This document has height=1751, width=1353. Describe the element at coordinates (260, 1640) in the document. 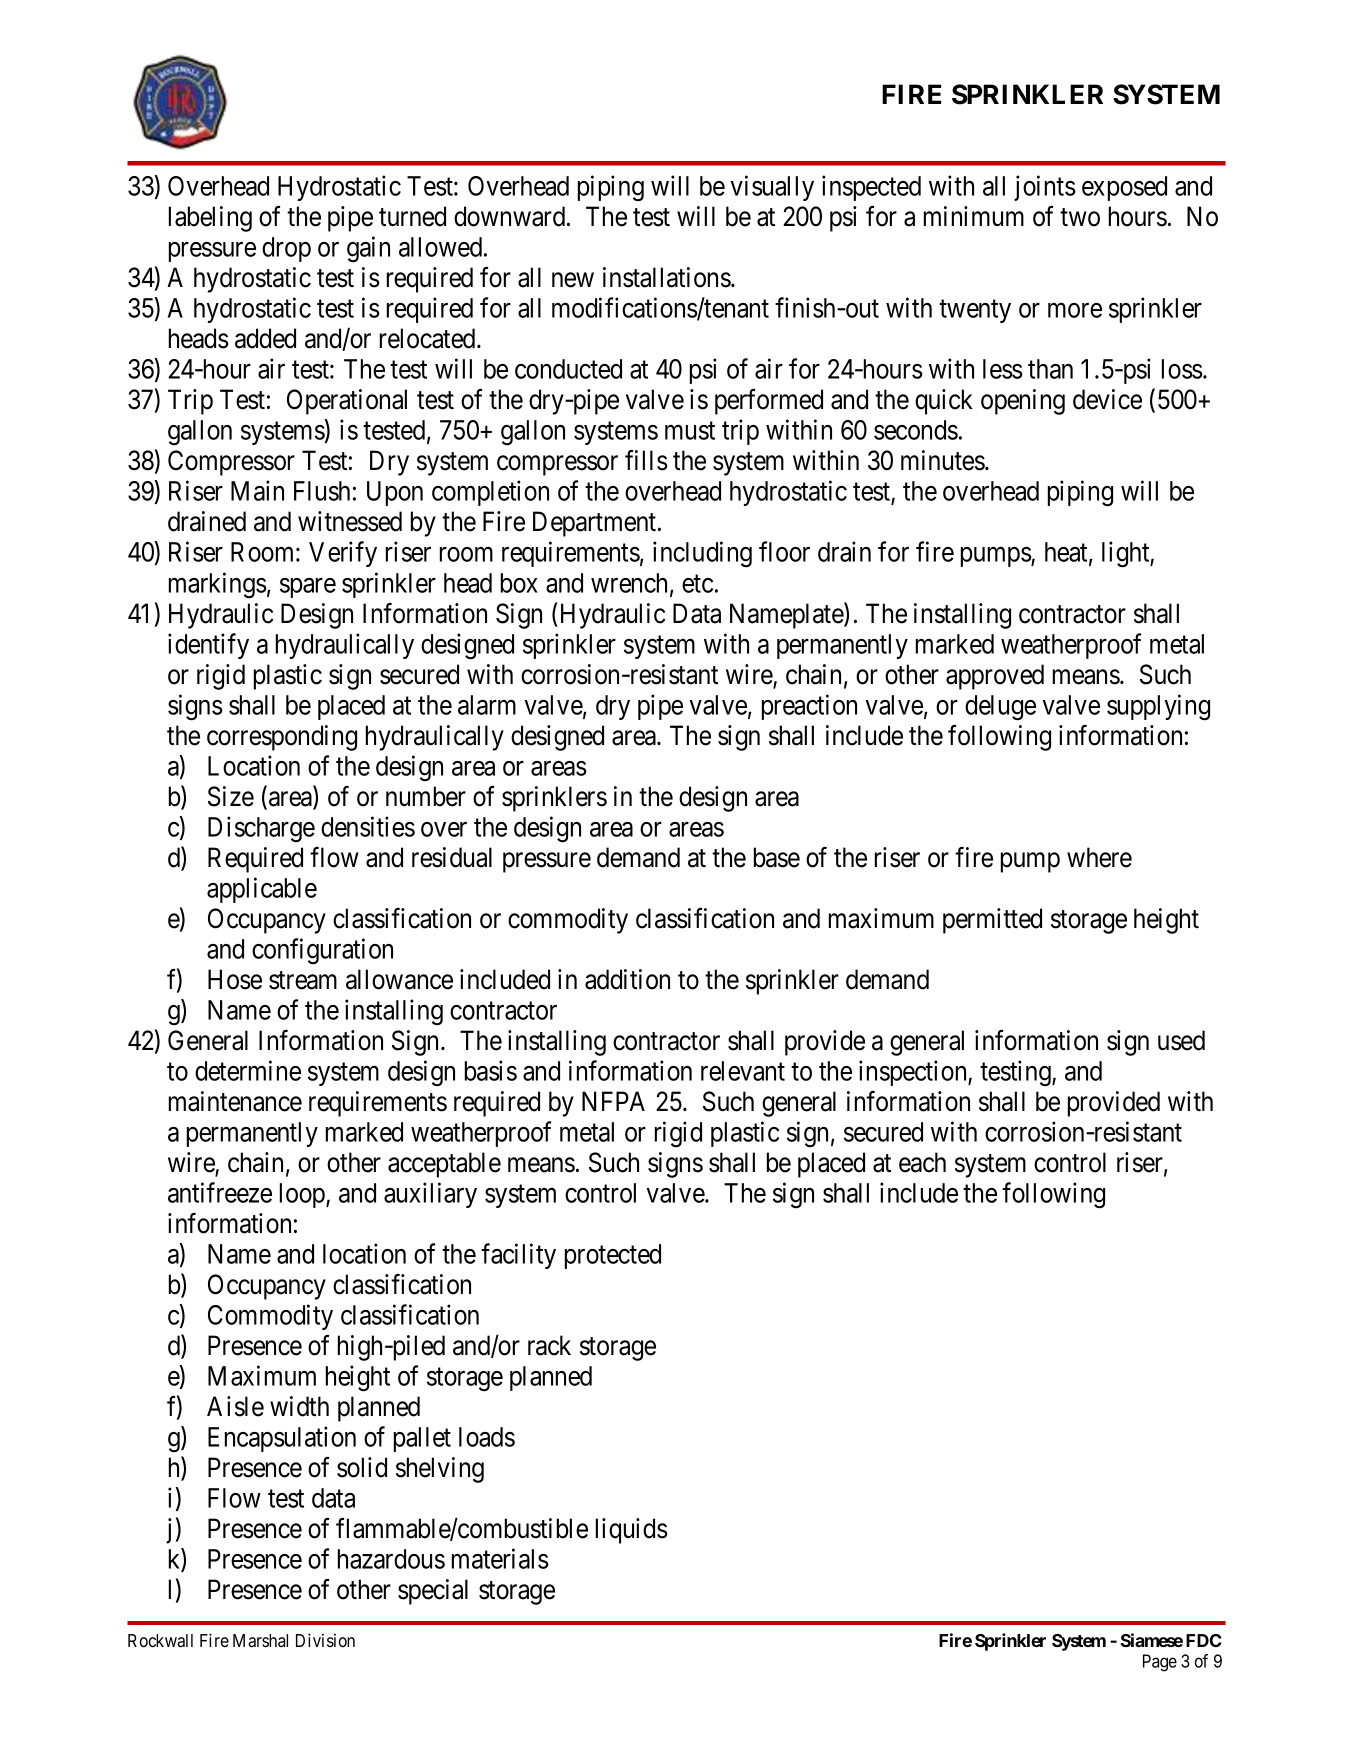

I see `Marshal` at that location.
